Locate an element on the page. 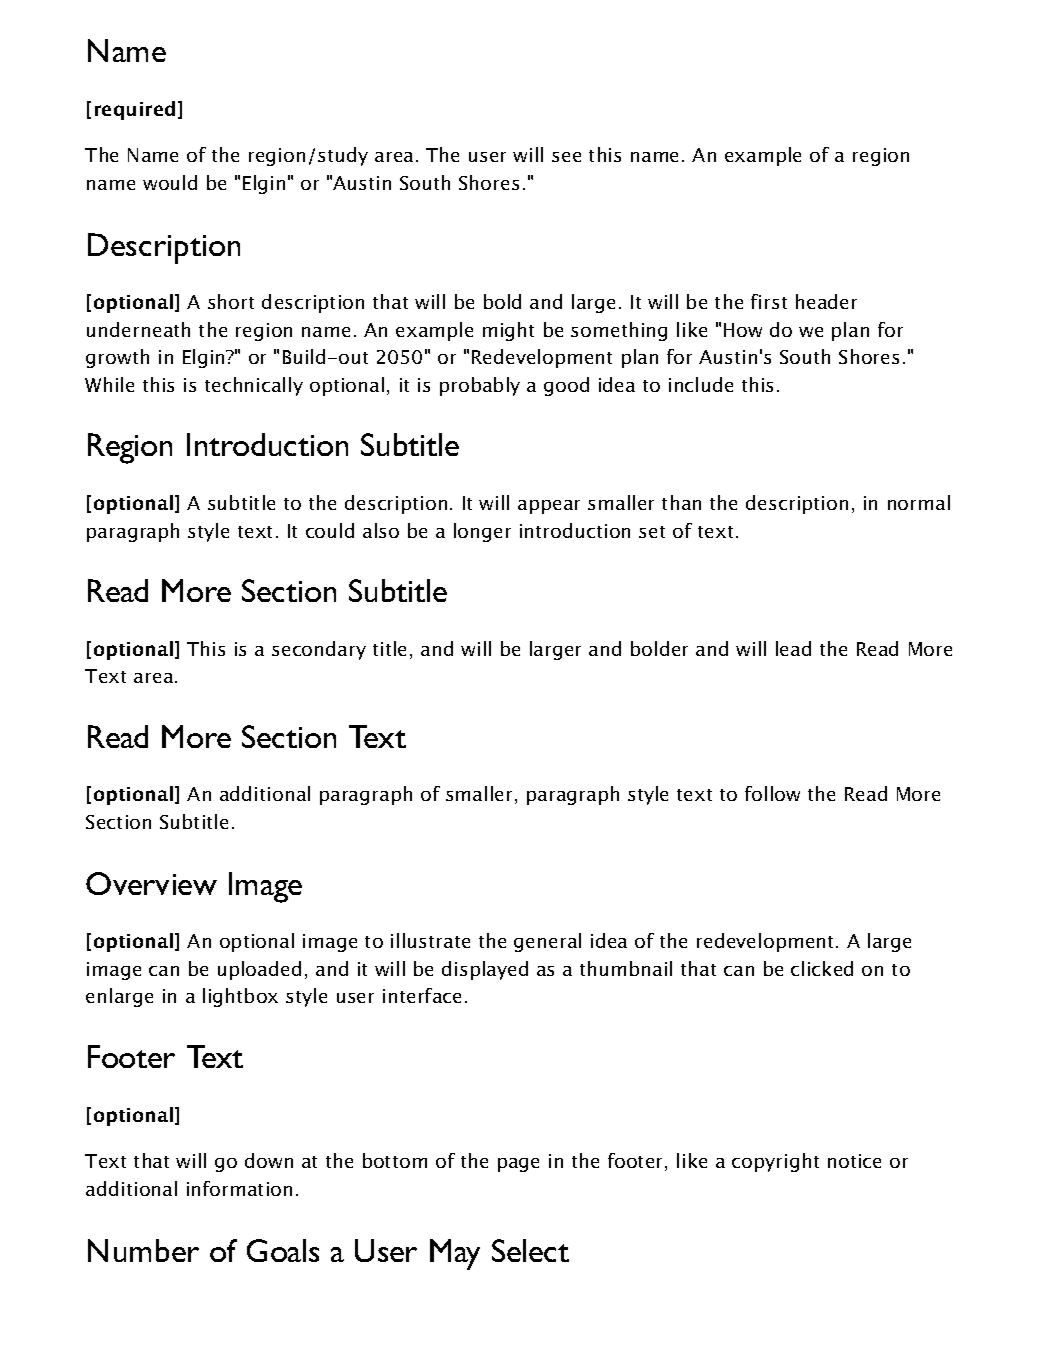 The image size is (1051, 1360). uploaded is located at coordinates (259, 970).
